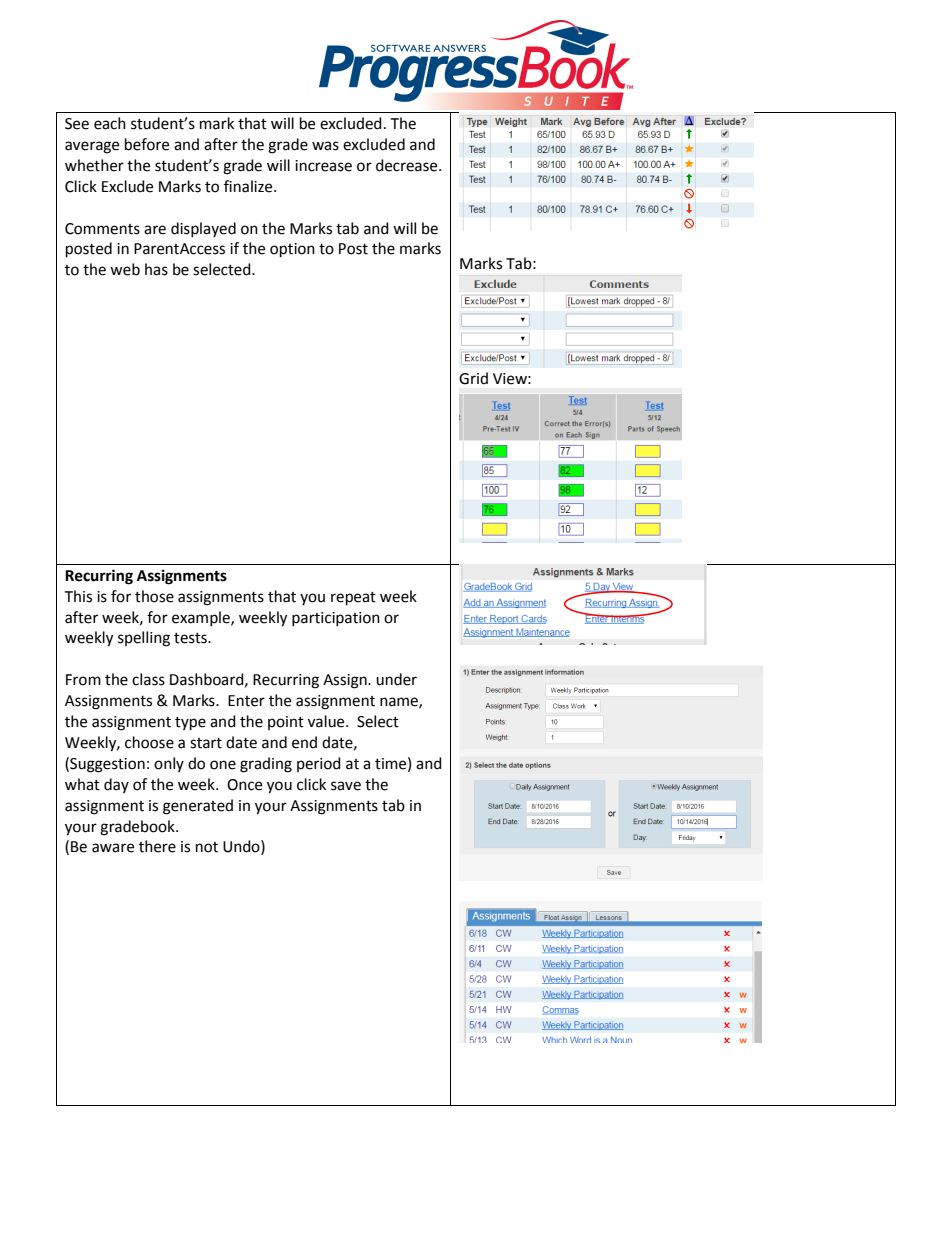 The width and height of the screenshot is (952, 1233). Describe the element at coordinates (346, 786) in the screenshot. I see `save` at that location.
